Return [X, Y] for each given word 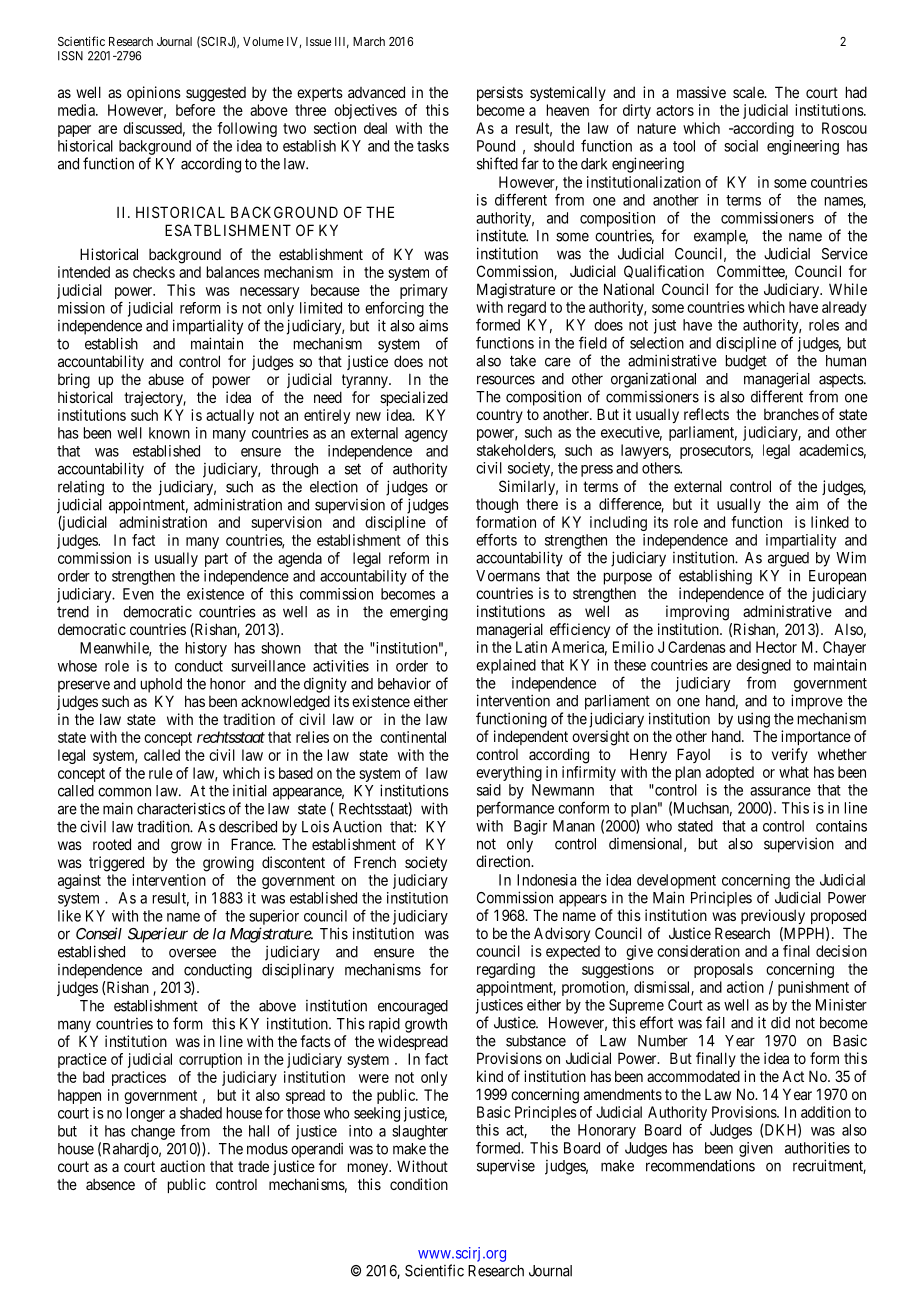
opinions [154, 93]
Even [138, 594]
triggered [116, 864]
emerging [419, 613]
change [153, 1132]
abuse [166, 379]
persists [500, 93]
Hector [776, 647]
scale [749, 92]
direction [504, 861]
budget [746, 362]
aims [433, 325]
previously [773, 916]
